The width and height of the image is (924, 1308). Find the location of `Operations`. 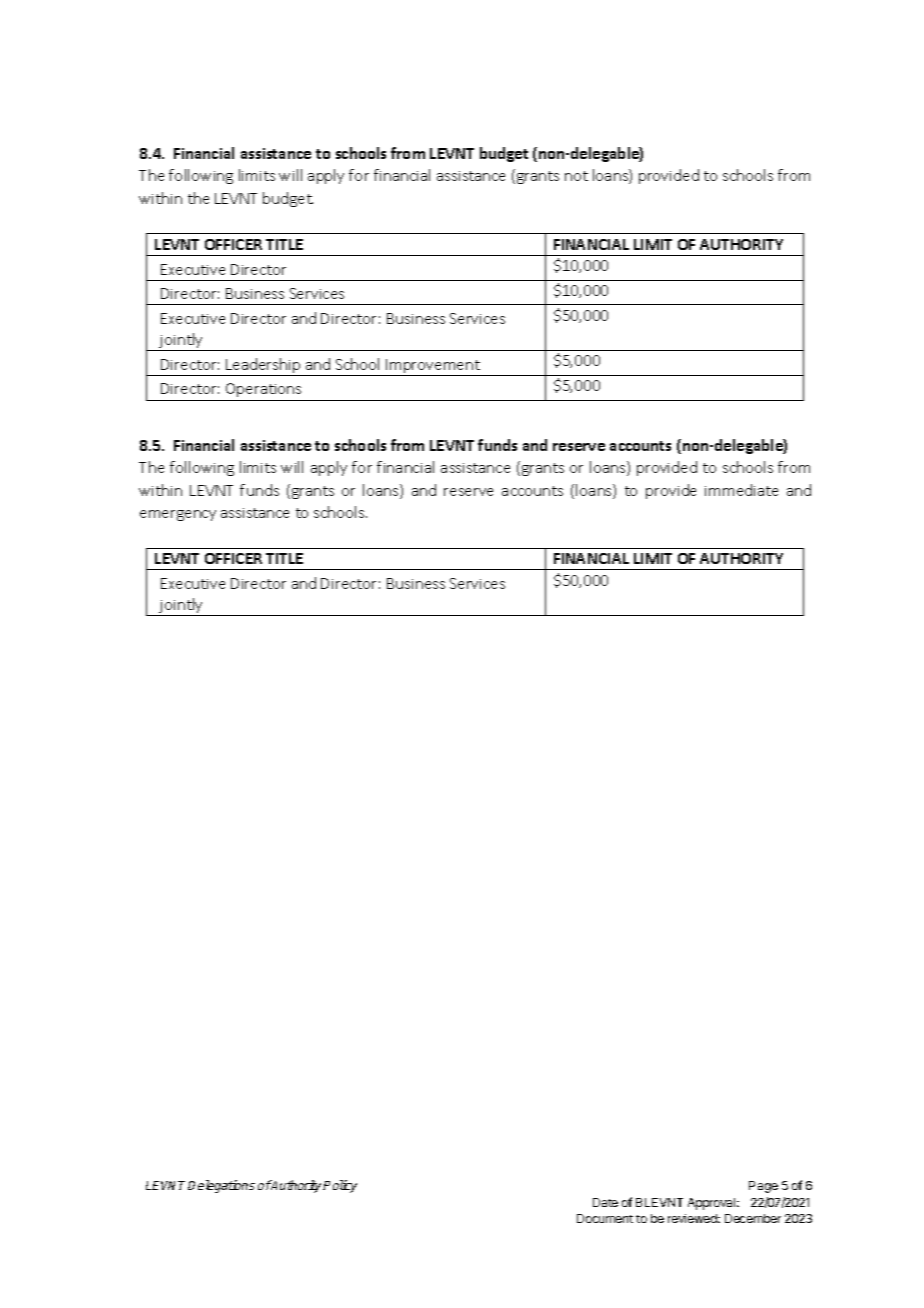

Operations is located at coordinates (263, 390).
